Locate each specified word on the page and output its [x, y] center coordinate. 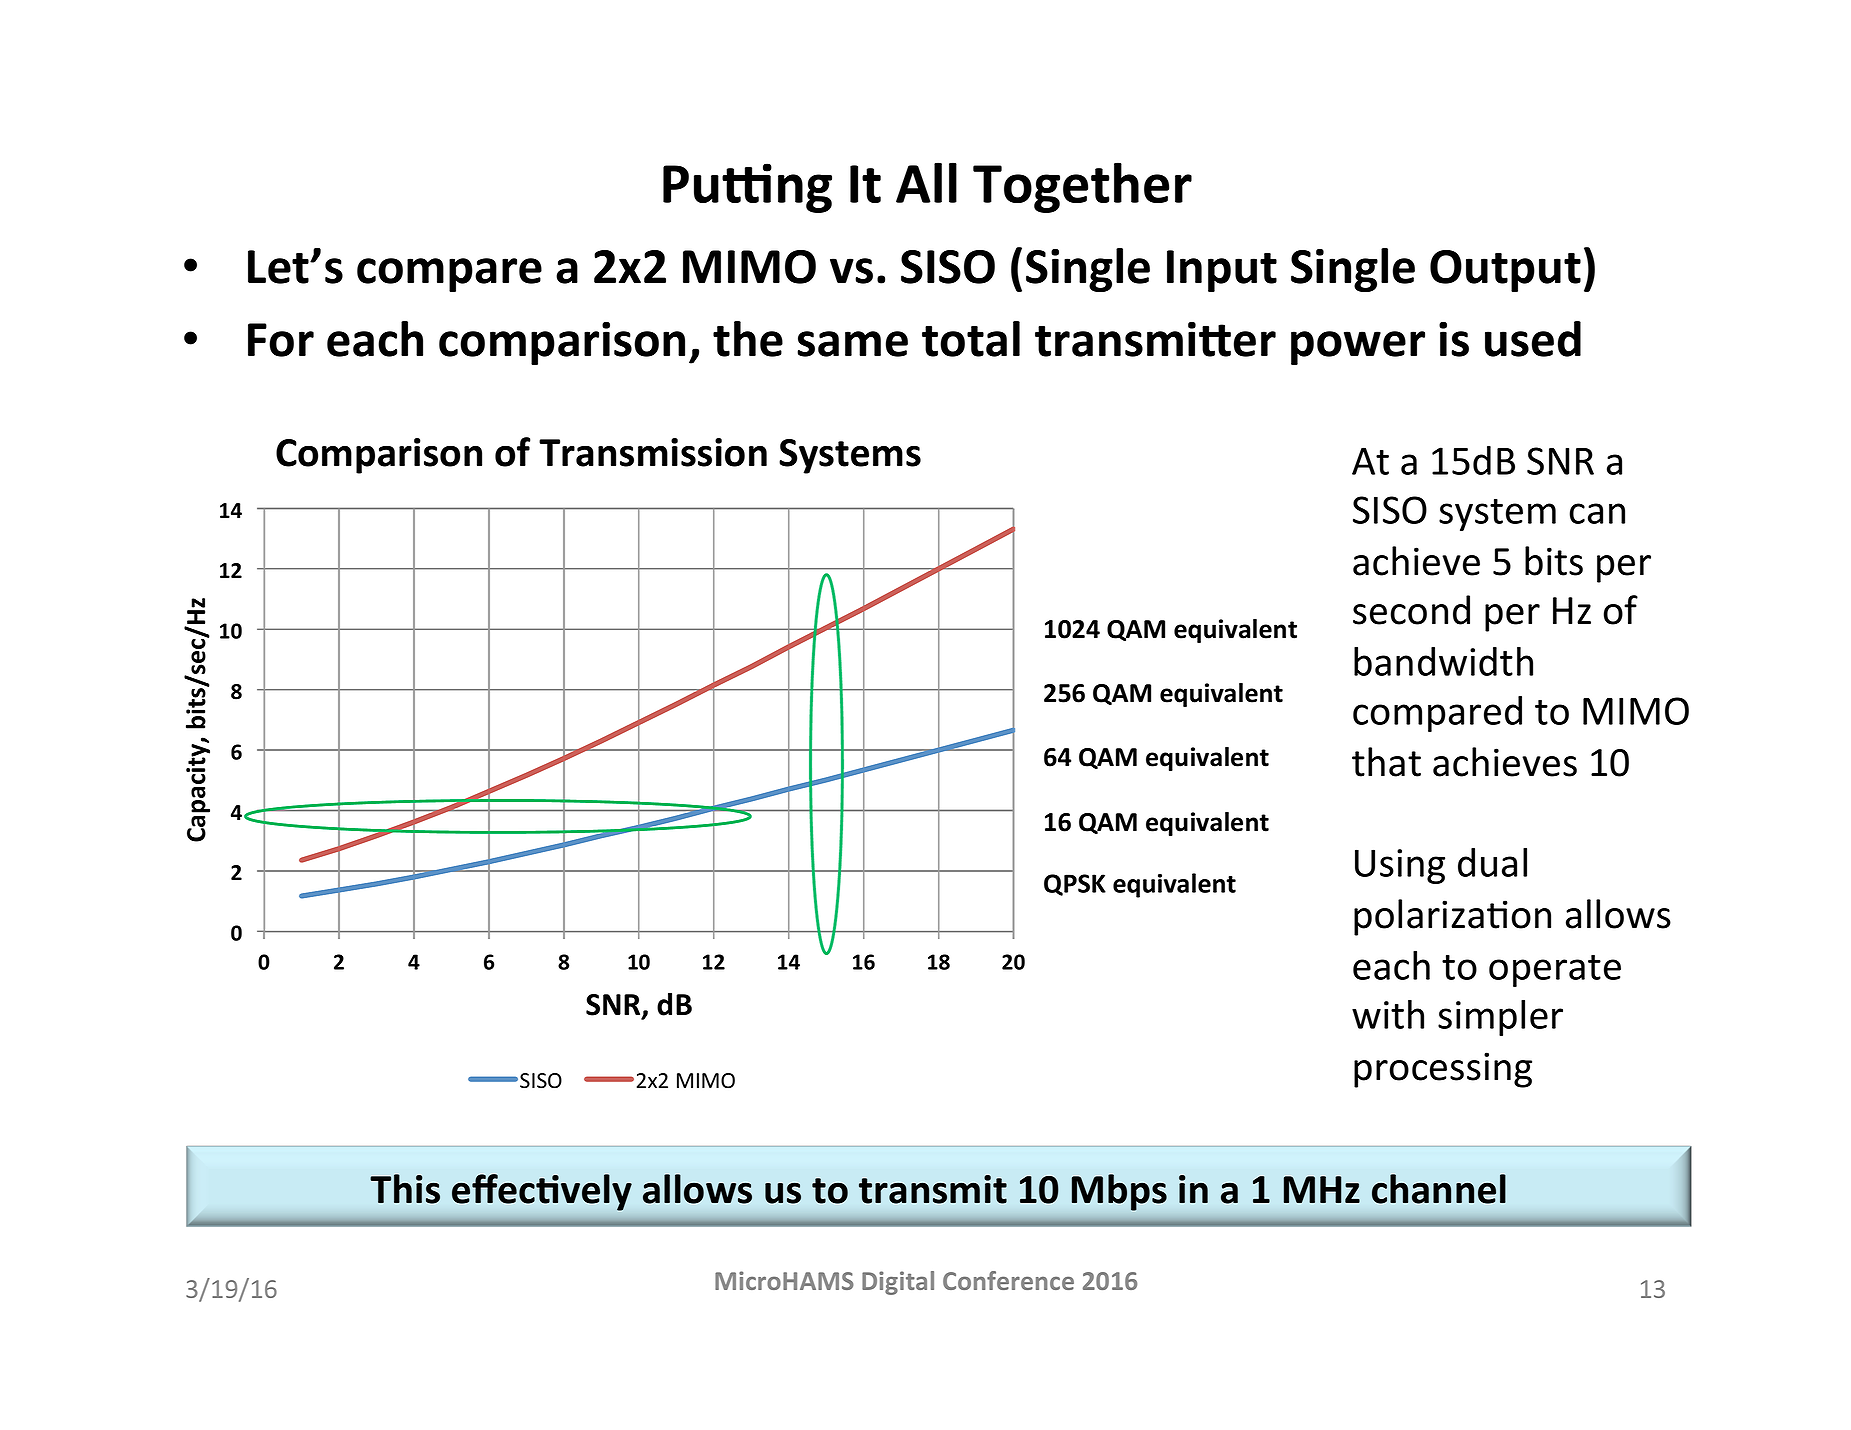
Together [1082, 187]
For [281, 340]
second [1411, 610]
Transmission [653, 452]
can [1597, 513]
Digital [898, 1283]
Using [1400, 866]
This [405, 1189]
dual [1492, 862]
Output [1505, 271]
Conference [1008, 1280]
